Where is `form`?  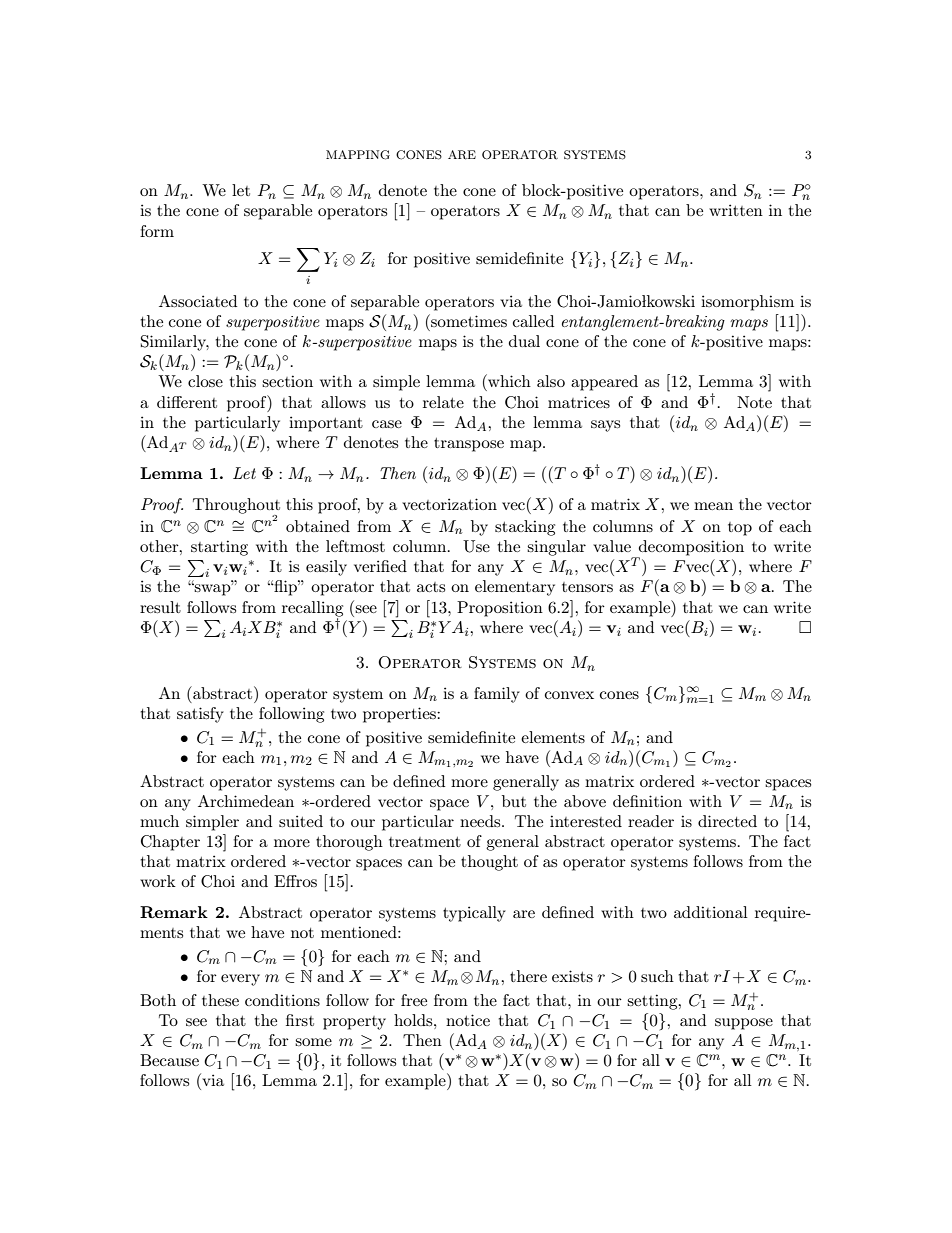
form is located at coordinates (157, 231).
